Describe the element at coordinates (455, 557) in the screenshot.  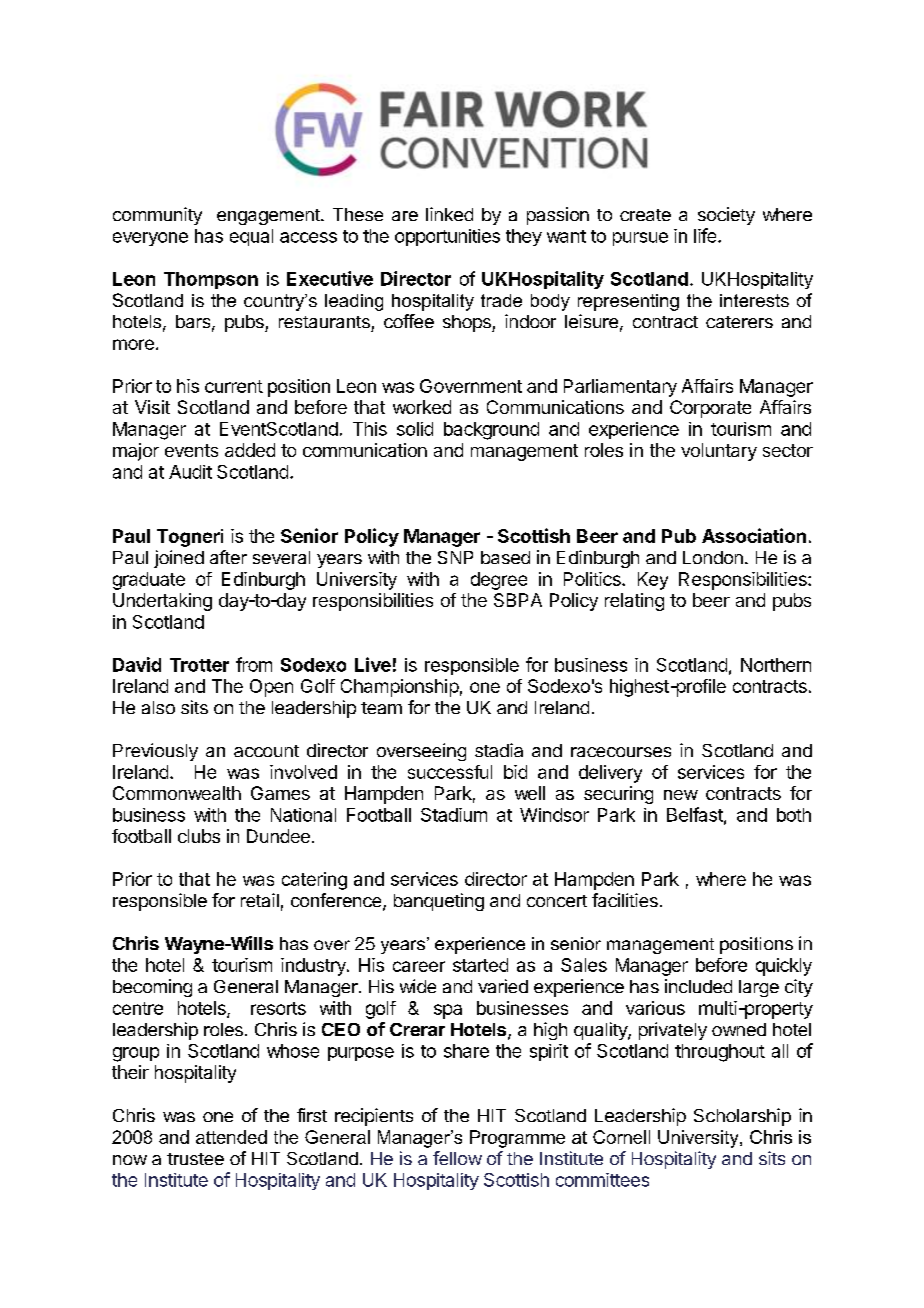
I see `SNP` at that location.
